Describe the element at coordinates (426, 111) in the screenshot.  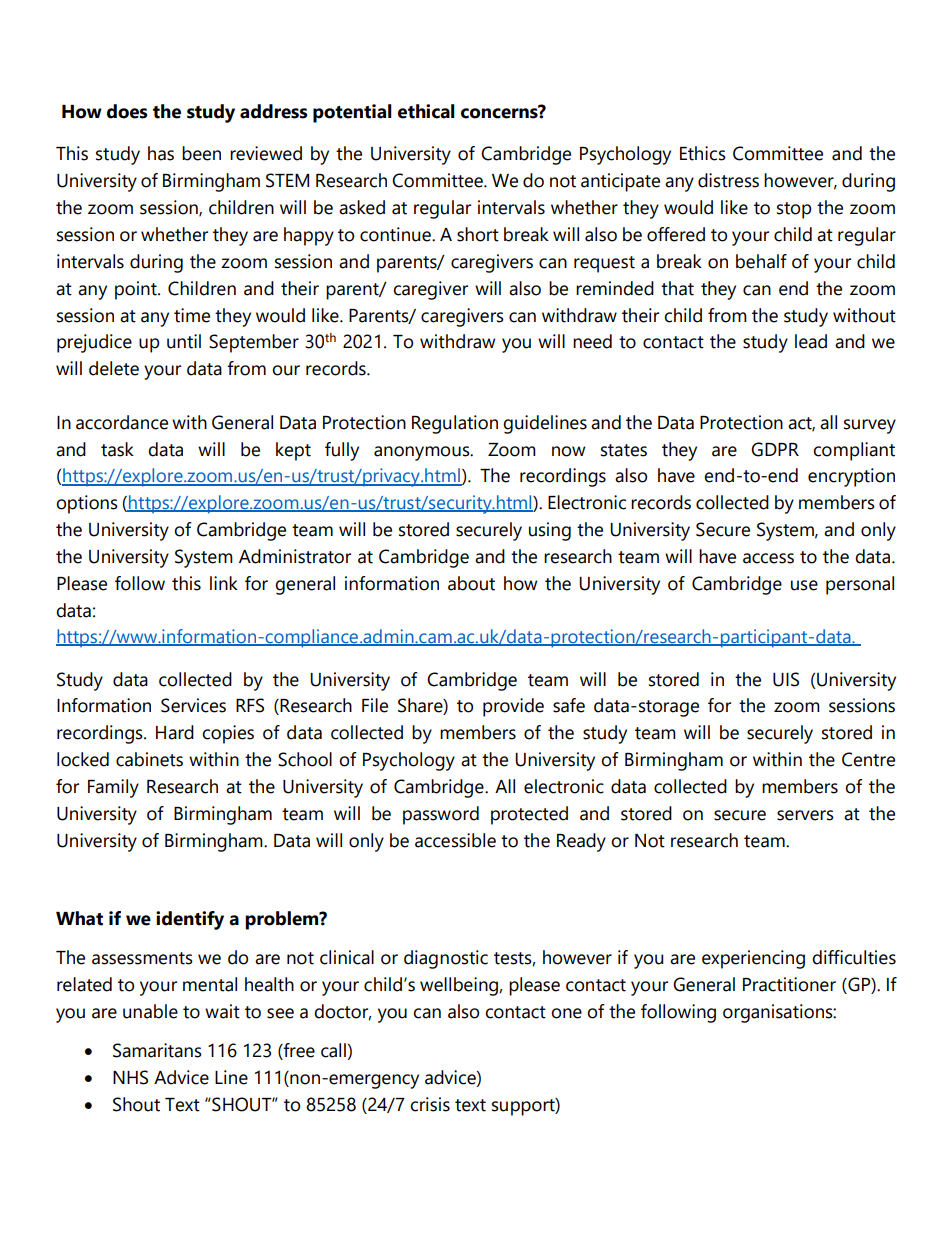
I see `ethical` at that location.
